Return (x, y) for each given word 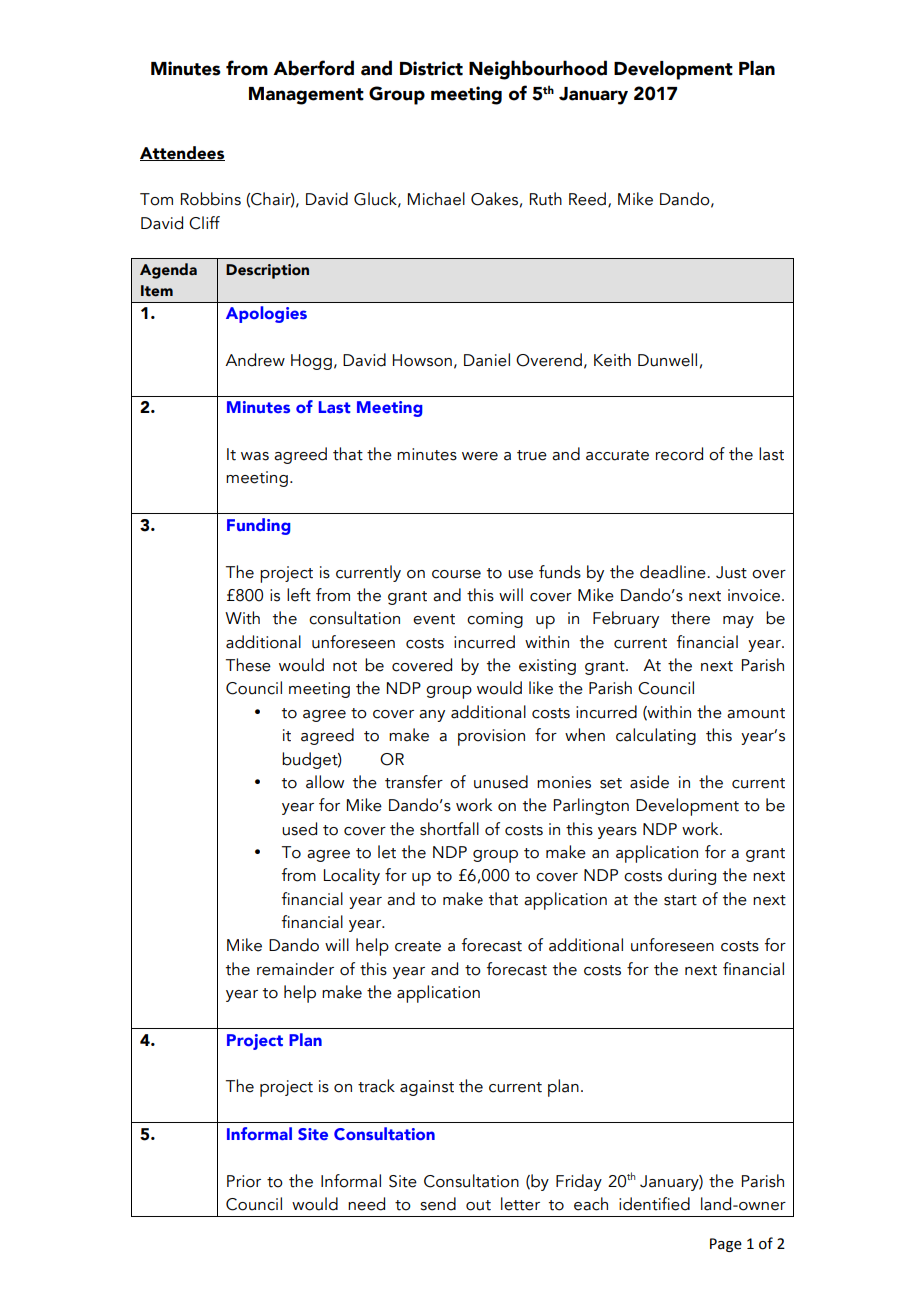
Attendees (182, 153)
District (431, 68)
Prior (244, 1181)
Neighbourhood (538, 70)
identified (654, 1204)
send (438, 1204)
